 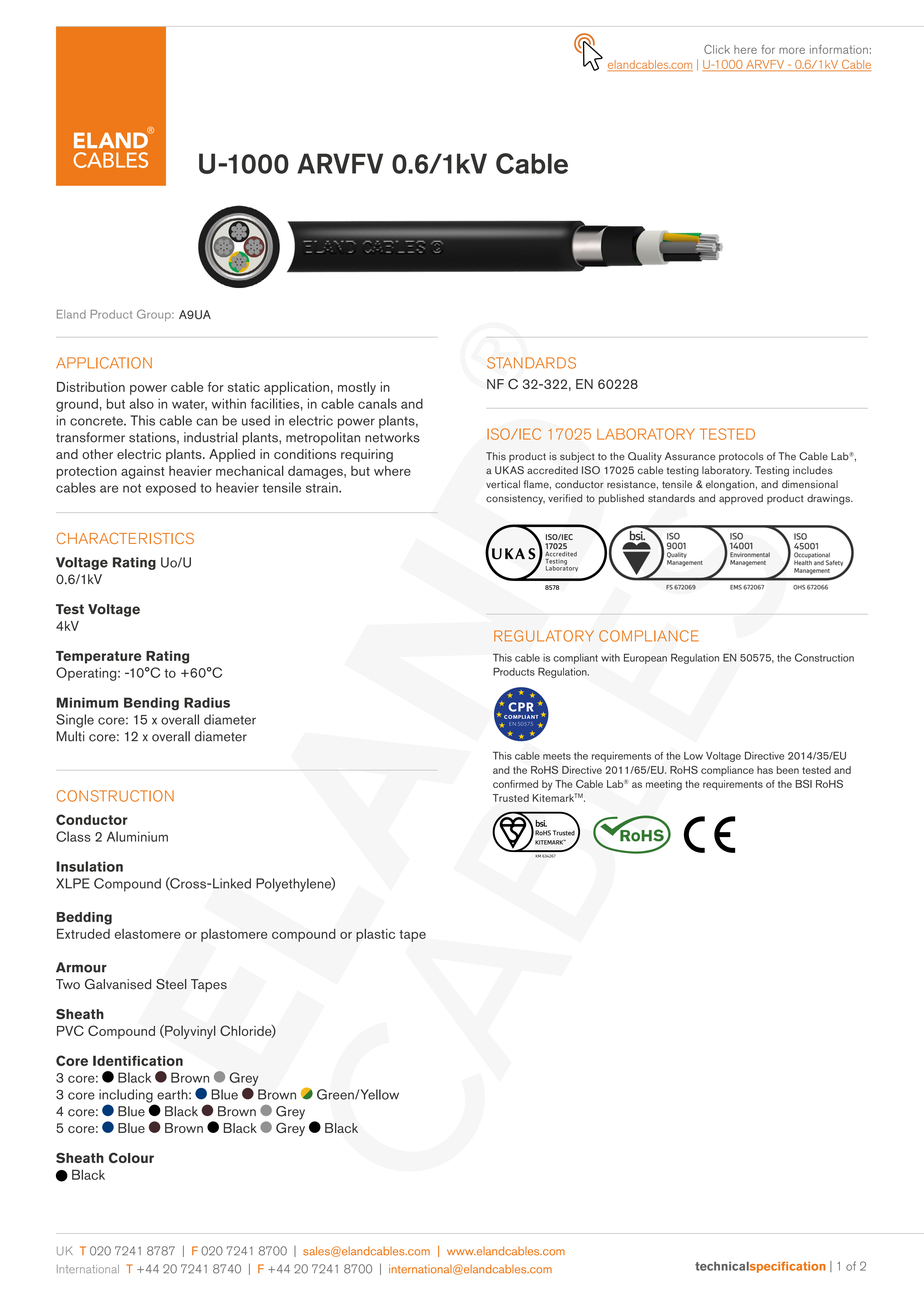 I want to click on including, so click(x=127, y=1097).
